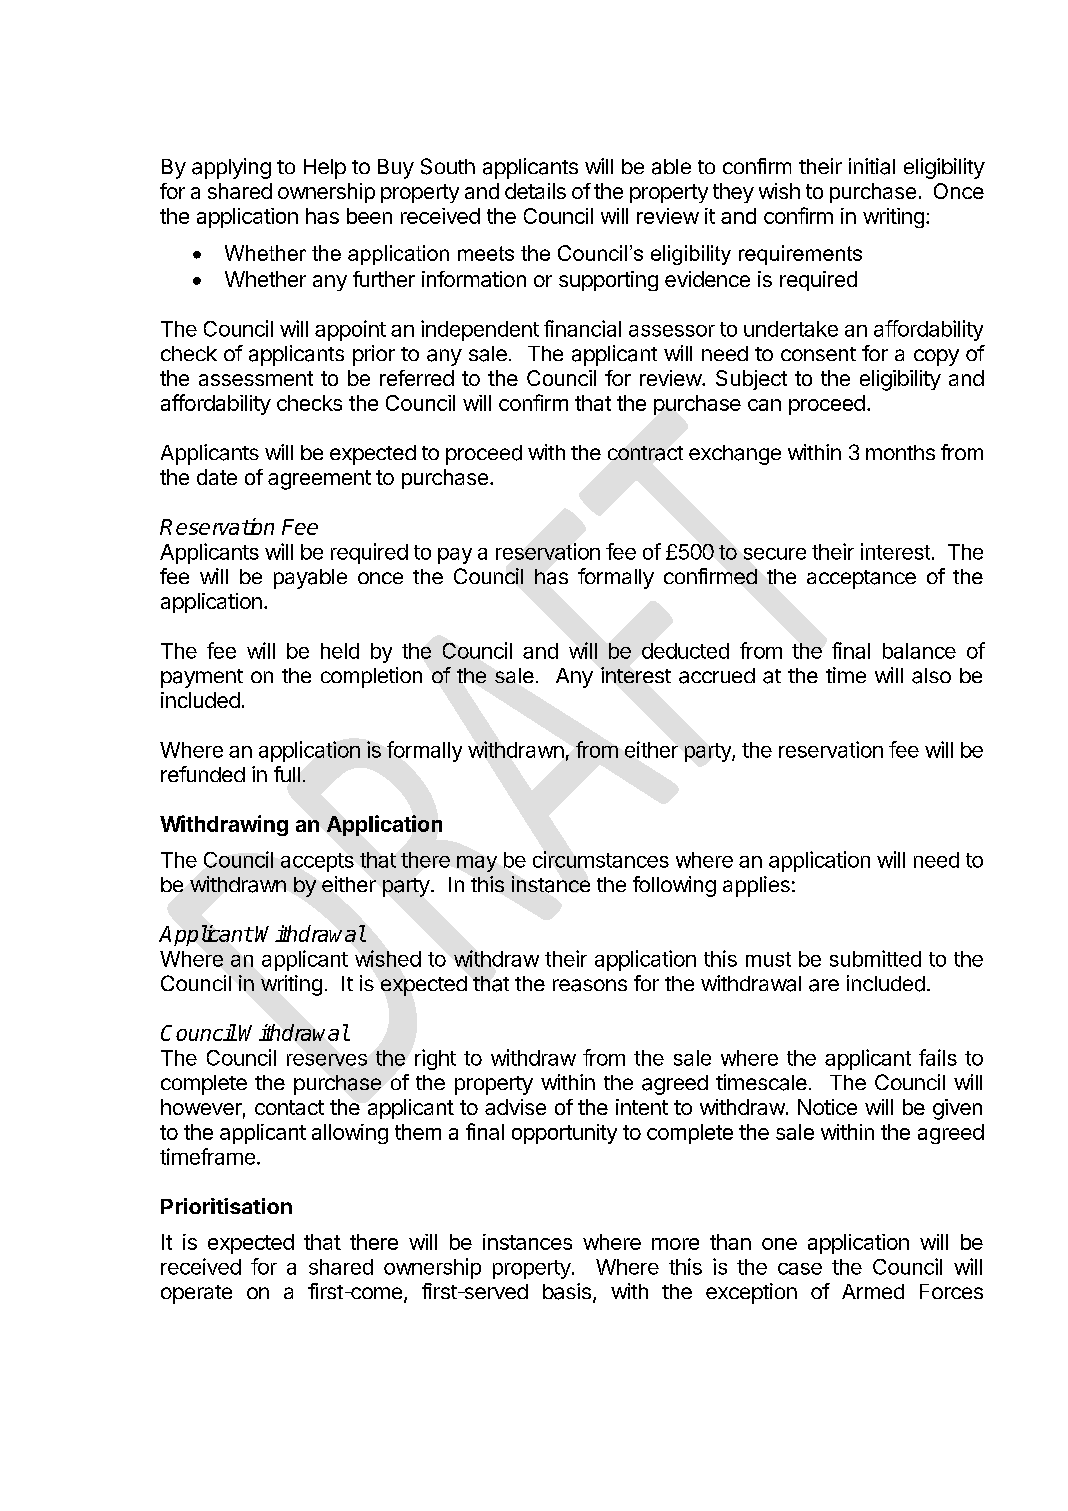 This document has height=1511, width=1068. Describe the element at coordinates (861, 579) in the document. I see `acceptance` at that location.
